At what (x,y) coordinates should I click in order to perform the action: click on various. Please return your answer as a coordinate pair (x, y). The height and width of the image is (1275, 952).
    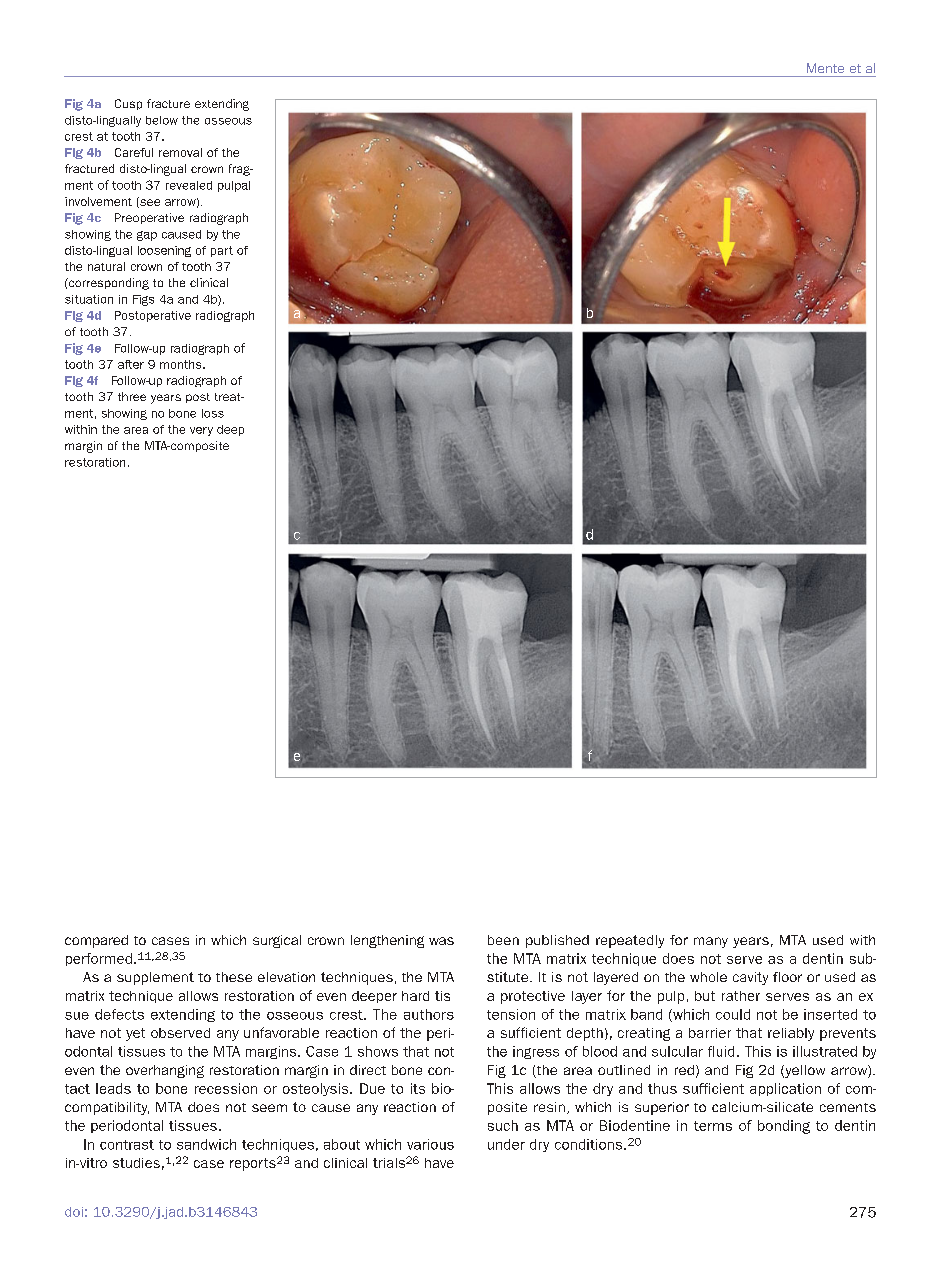
    Looking at the image, I should click on (430, 1144).
